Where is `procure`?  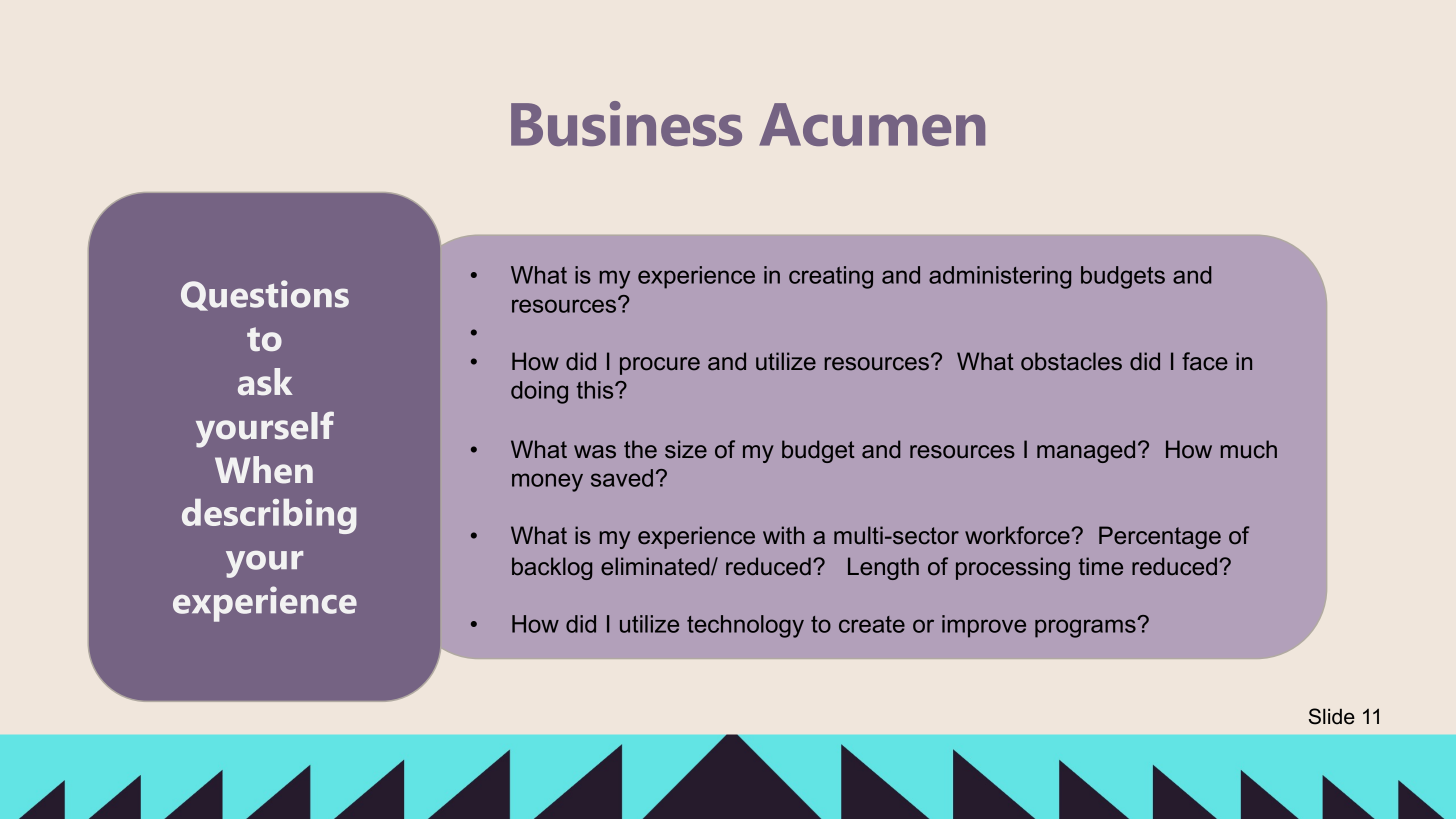
procure is located at coordinates (660, 366).
